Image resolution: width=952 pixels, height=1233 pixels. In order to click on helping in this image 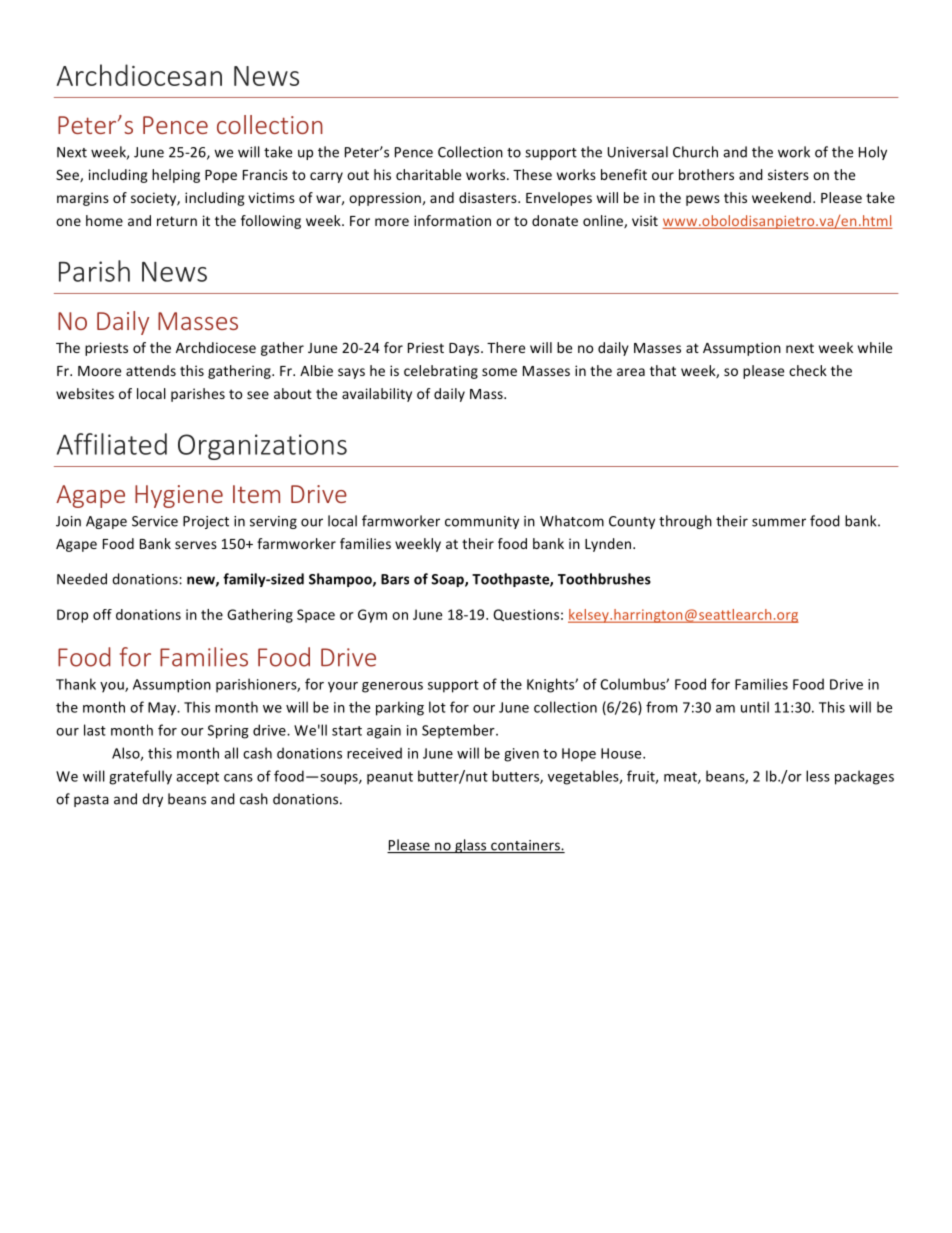, I will do `click(176, 176)`.
